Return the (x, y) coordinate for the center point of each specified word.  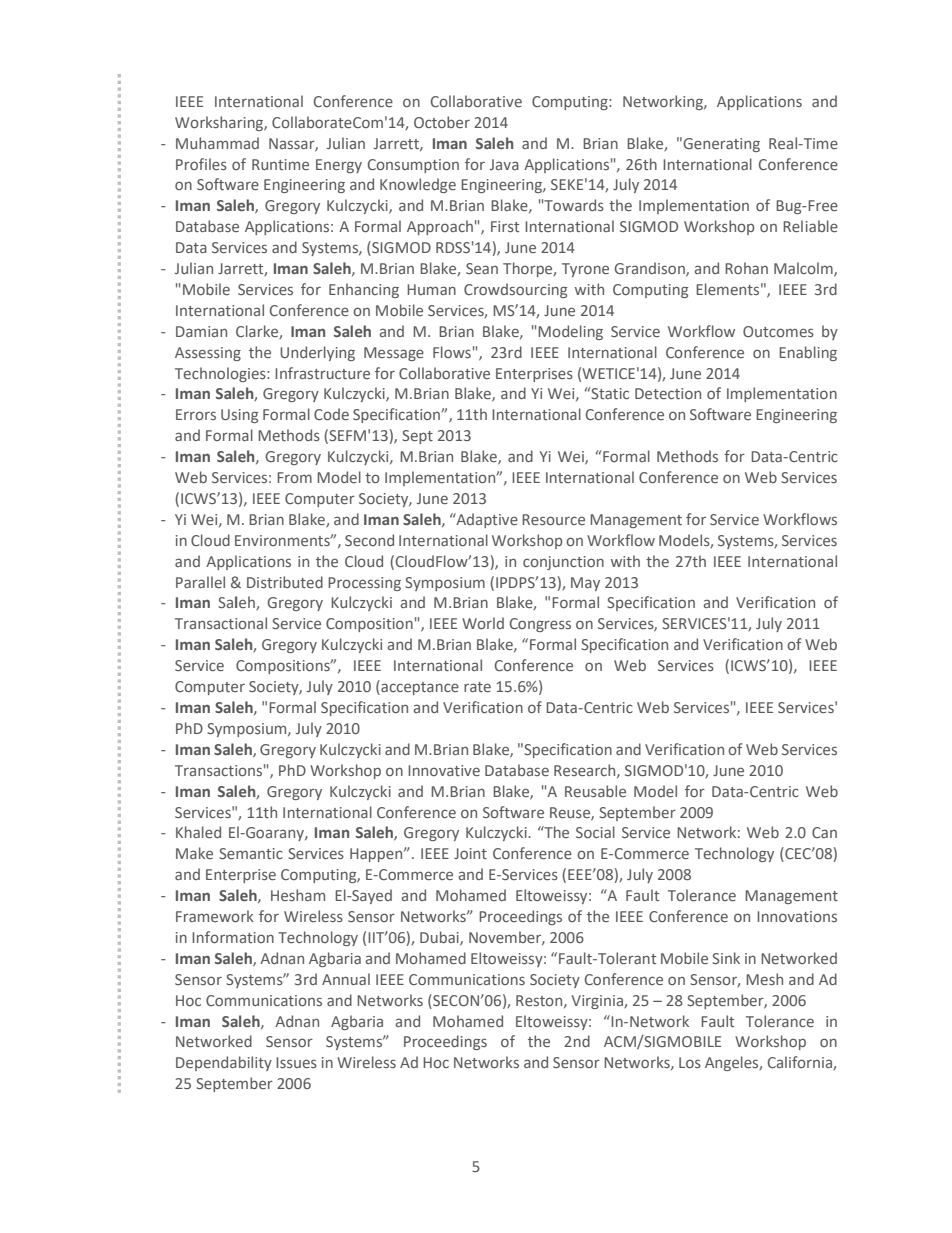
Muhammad (217, 143)
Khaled (198, 832)
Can (824, 832)
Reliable (810, 226)
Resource (553, 519)
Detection (668, 393)
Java (504, 164)
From (294, 477)
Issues (296, 1062)
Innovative (444, 770)
